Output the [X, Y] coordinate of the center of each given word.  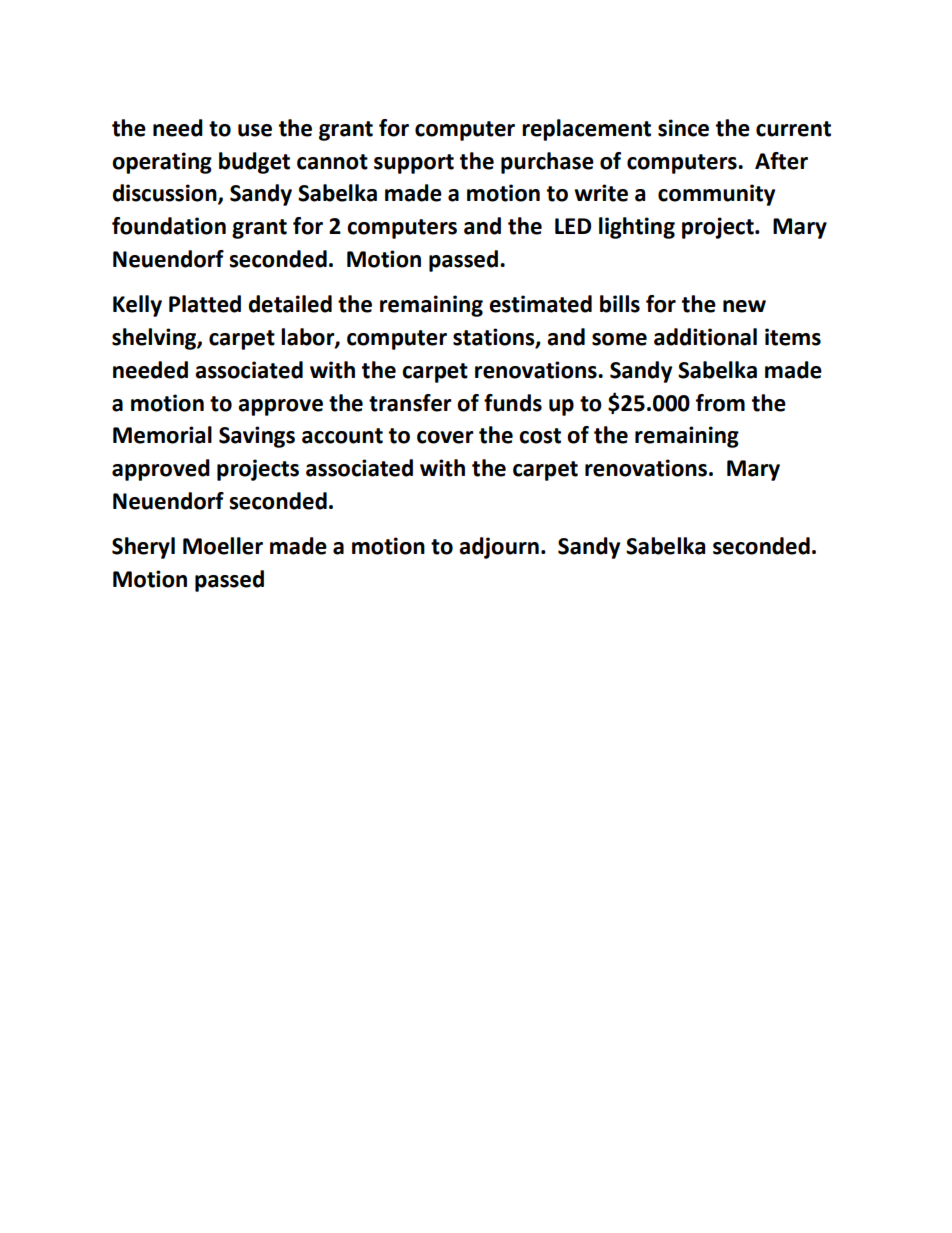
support [414, 164]
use [255, 130]
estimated [540, 304]
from [720, 403]
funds [513, 403]
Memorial [162, 435]
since [683, 128]
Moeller [223, 546]
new [744, 306]
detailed [290, 304]
